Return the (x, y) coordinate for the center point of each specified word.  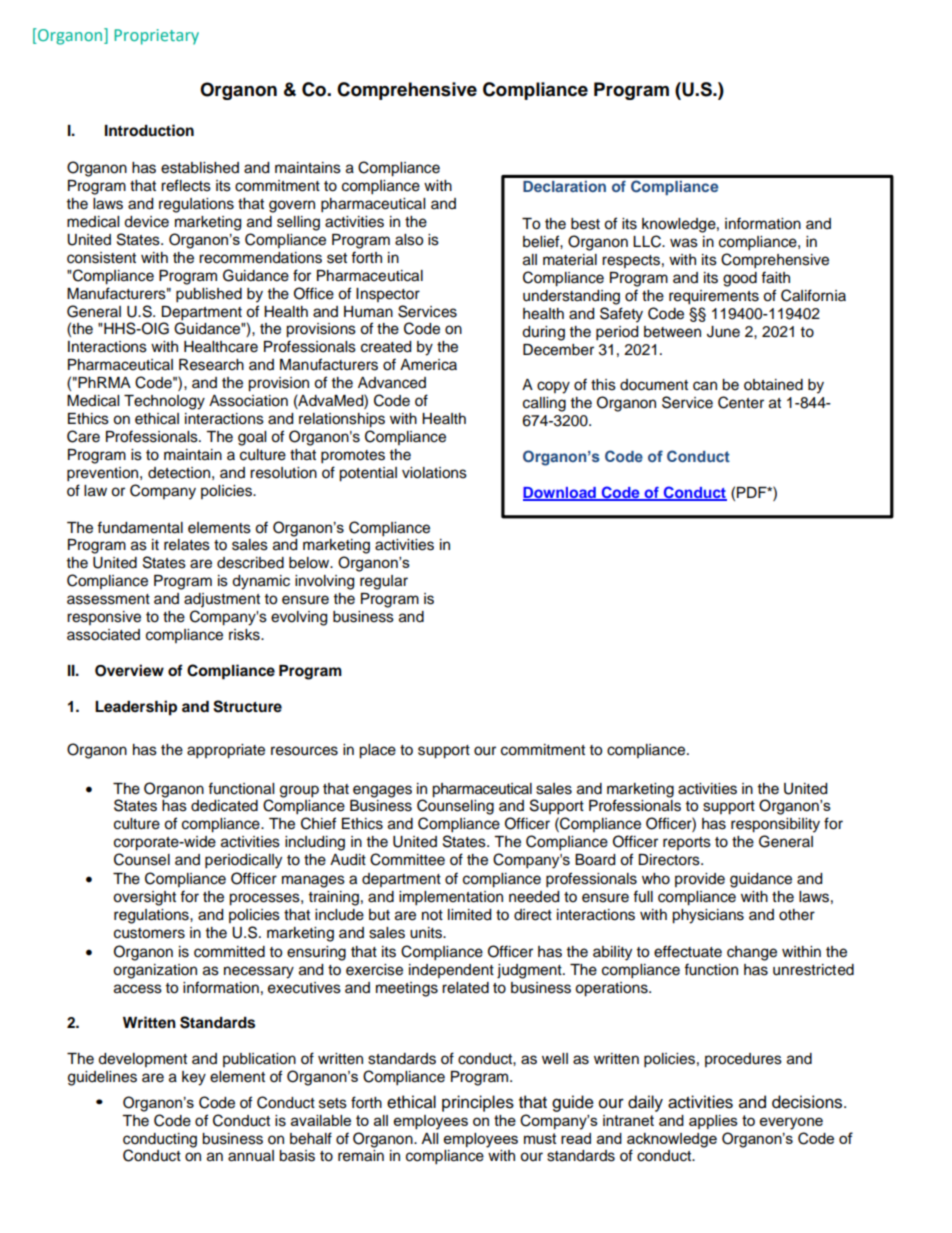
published (209, 295)
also (409, 240)
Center (741, 402)
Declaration (564, 186)
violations (434, 473)
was (684, 243)
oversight (144, 898)
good (740, 279)
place (377, 751)
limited (469, 915)
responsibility (775, 825)
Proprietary (156, 37)
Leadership (136, 708)
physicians (708, 916)
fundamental (140, 527)
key (194, 1078)
